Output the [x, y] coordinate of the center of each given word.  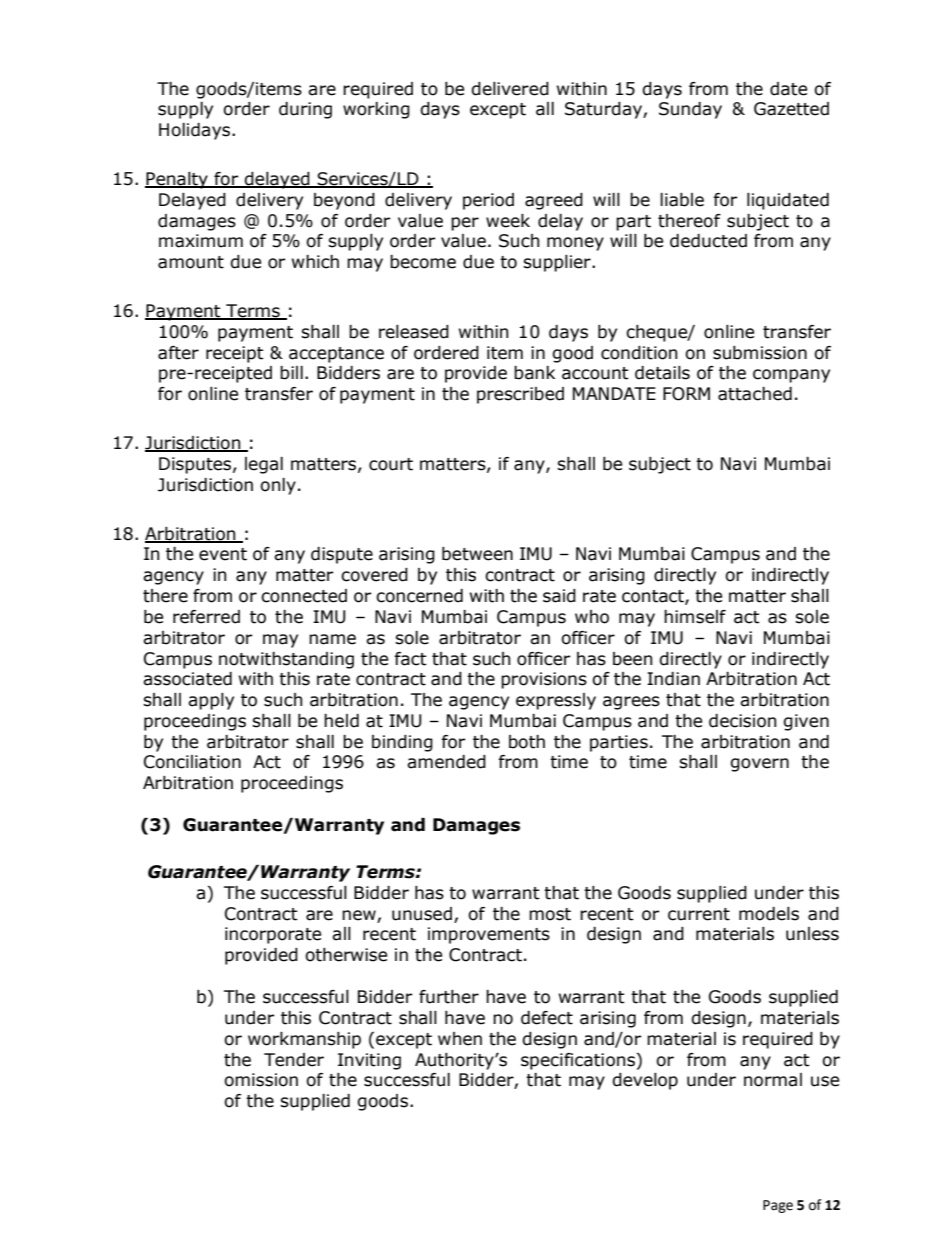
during [305, 110]
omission [261, 1080]
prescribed [520, 395]
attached [755, 394]
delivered [510, 89]
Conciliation [192, 762]
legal [264, 465]
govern [759, 765]
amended [446, 762]
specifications [578, 1061]
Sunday [690, 110]
